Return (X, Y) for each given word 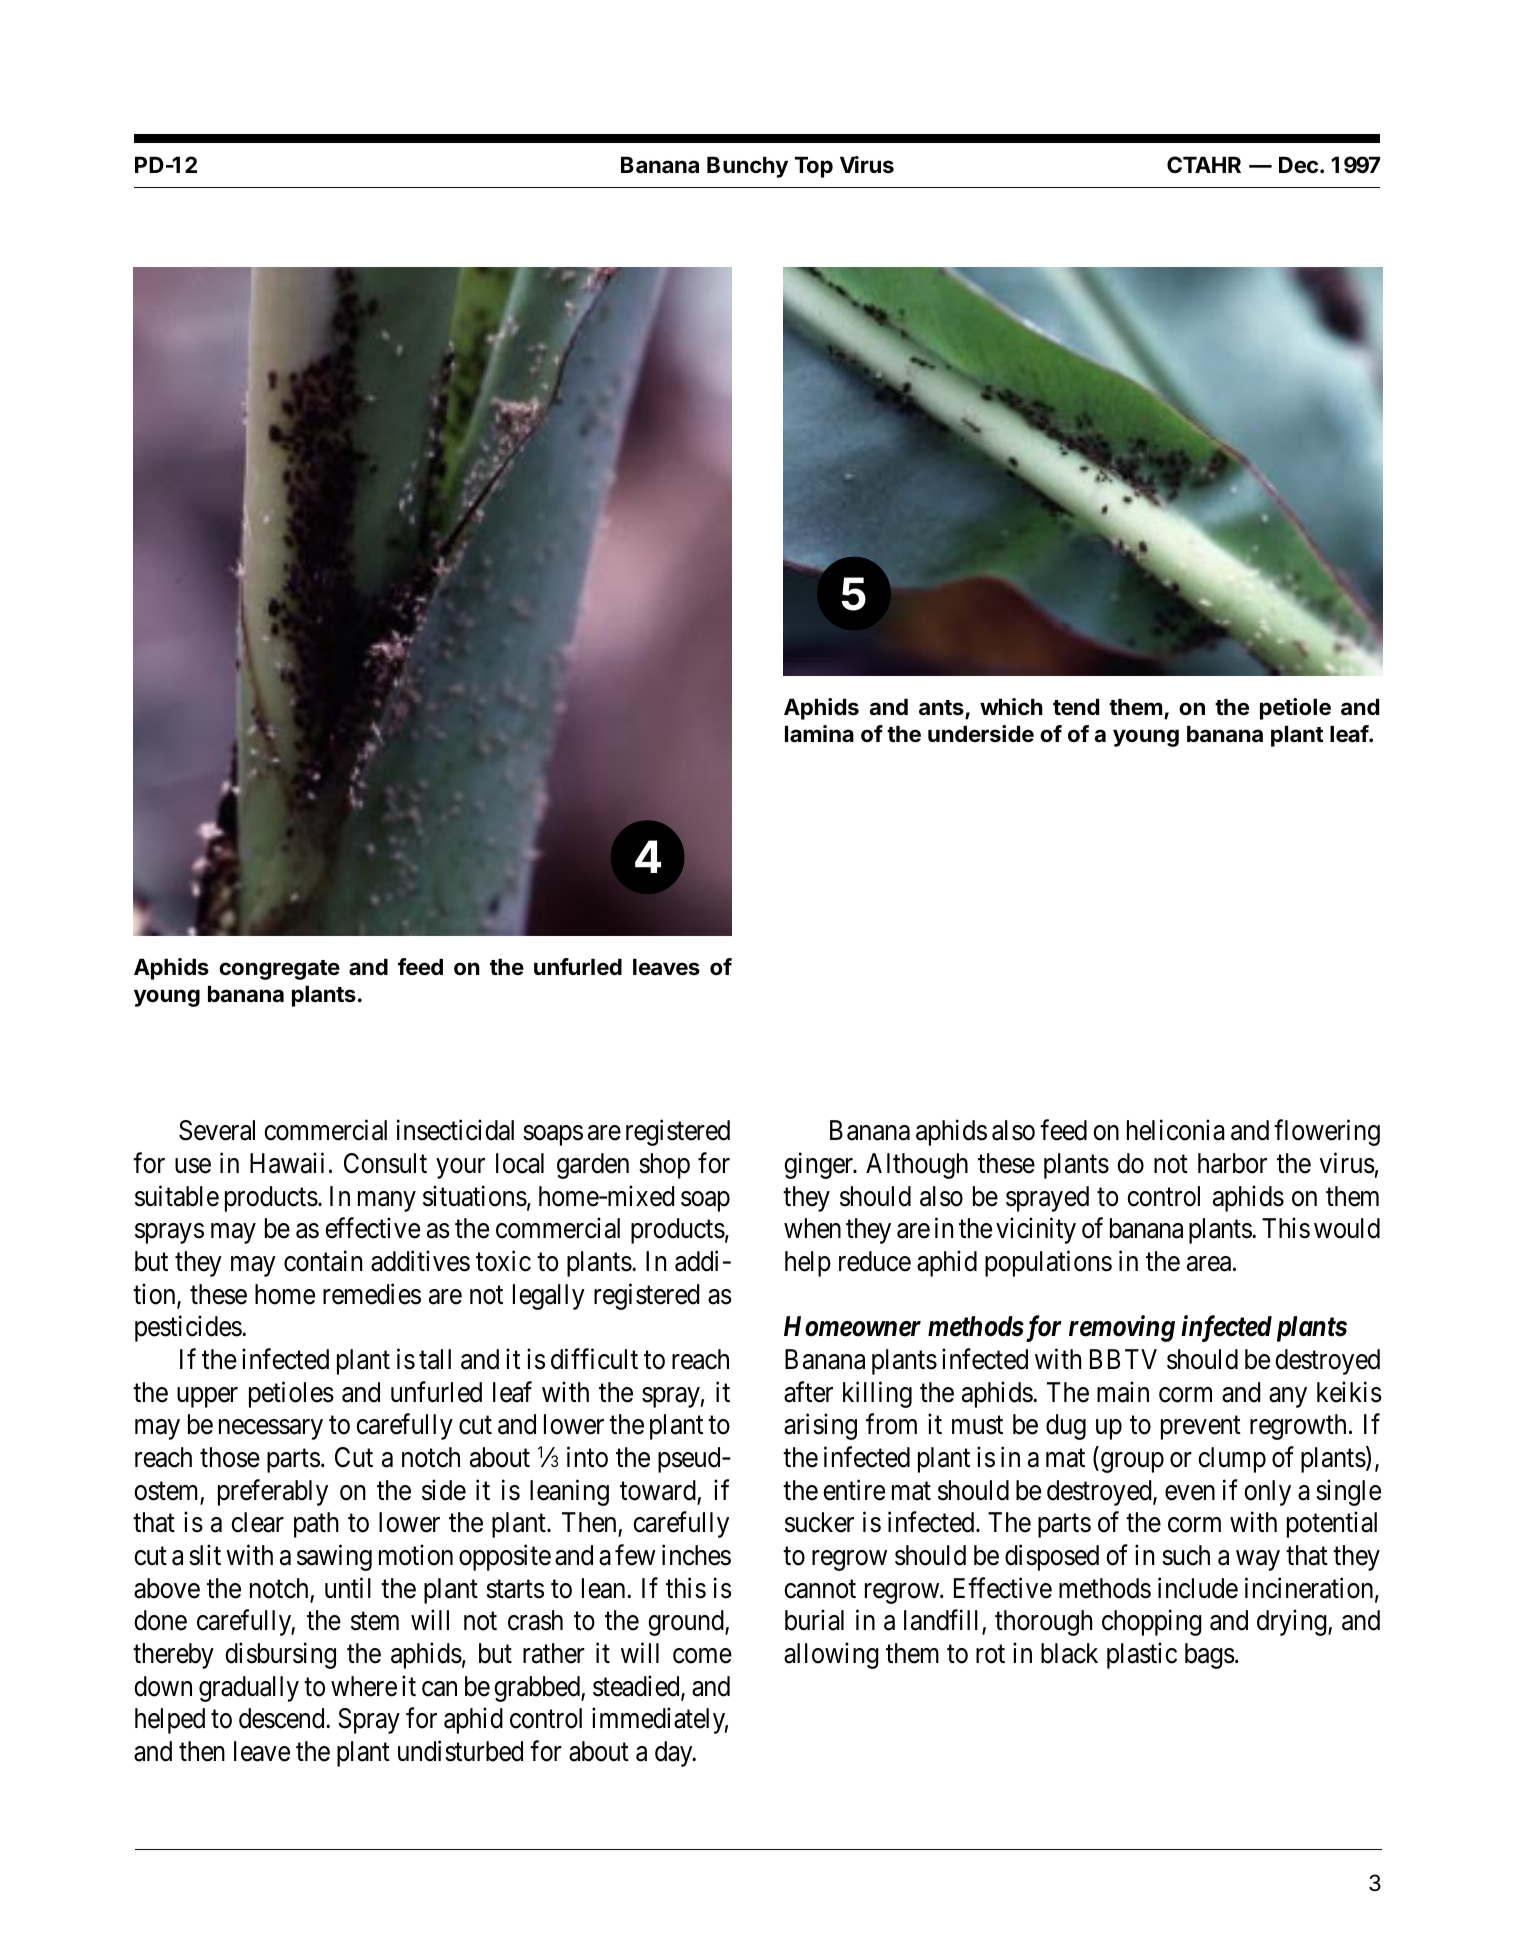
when (812, 1228)
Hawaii (287, 1163)
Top (814, 167)
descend (283, 1718)
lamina (819, 734)
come (702, 1656)
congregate (279, 970)
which (1011, 706)
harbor (1232, 1163)
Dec (1298, 165)
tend (1076, 707)
